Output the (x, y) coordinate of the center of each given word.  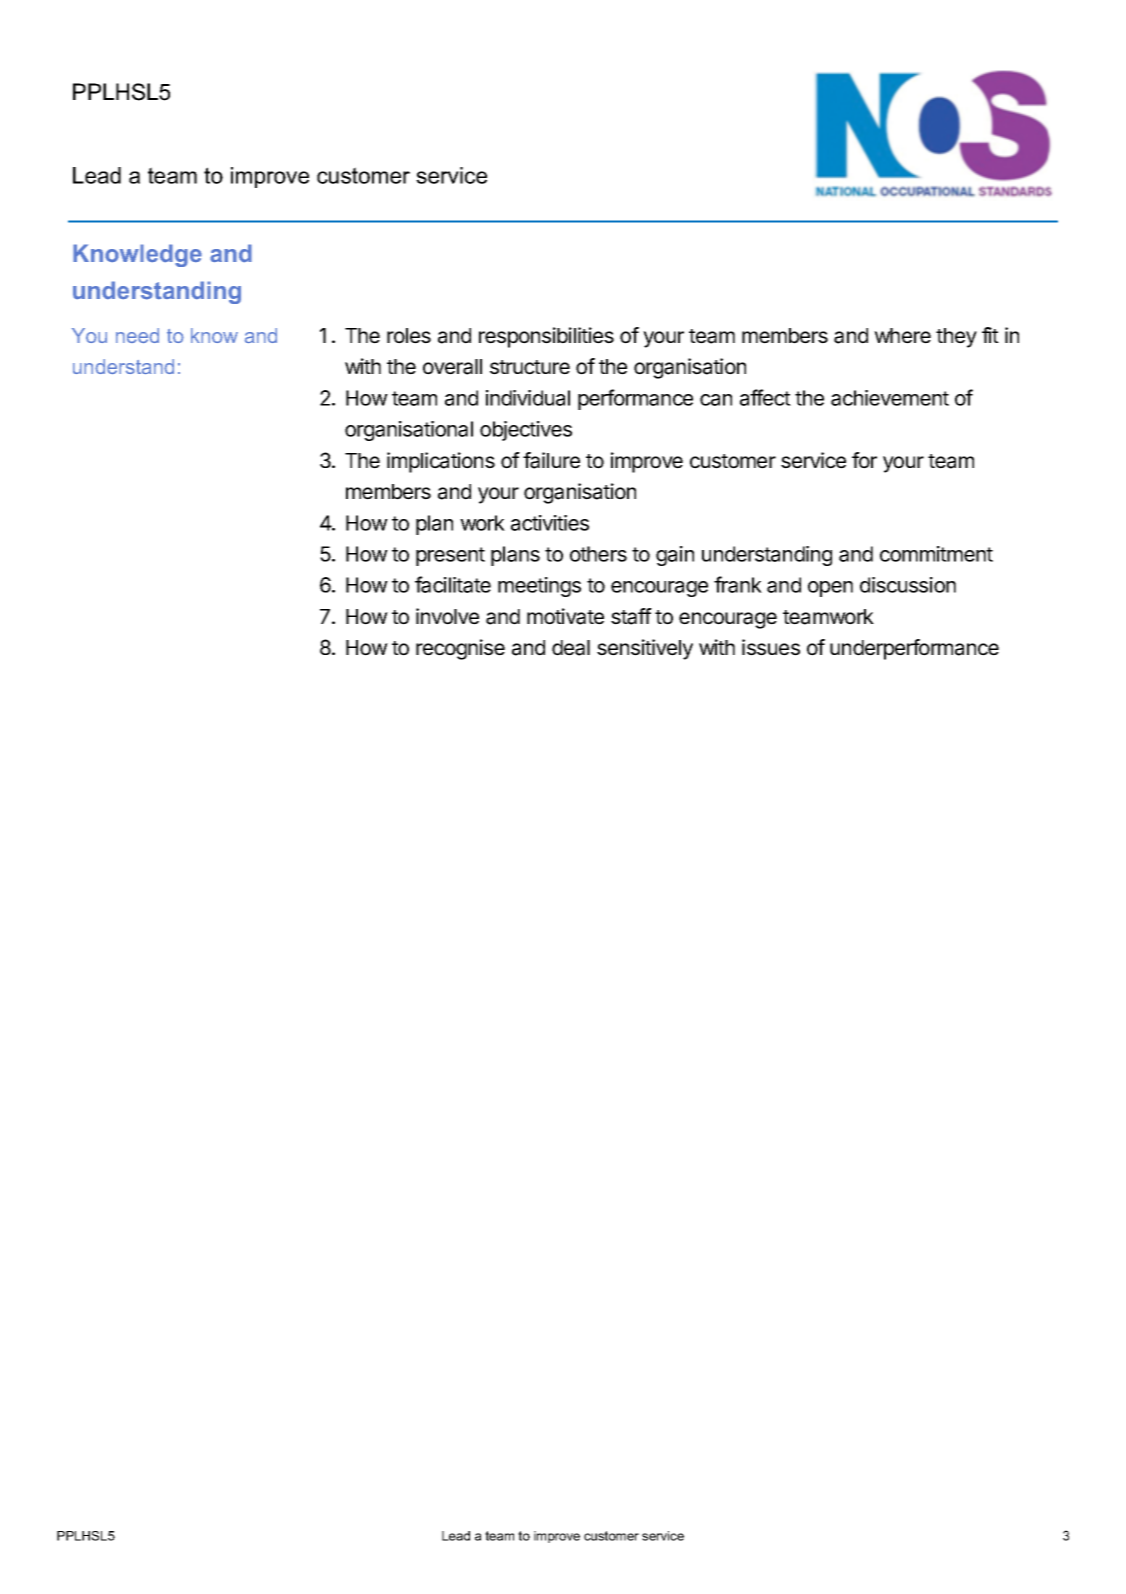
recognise (460, 649)
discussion (908, 585)
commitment (936, 554)
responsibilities (546, 337)
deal (571, 648)
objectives (526, 431)
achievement (890, 398)
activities (550, 523)
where (902, 336)
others (598, 554)
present (450, 556)
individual (528, 398)
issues (771, 647)
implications (441, 462)
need (137, 336)
